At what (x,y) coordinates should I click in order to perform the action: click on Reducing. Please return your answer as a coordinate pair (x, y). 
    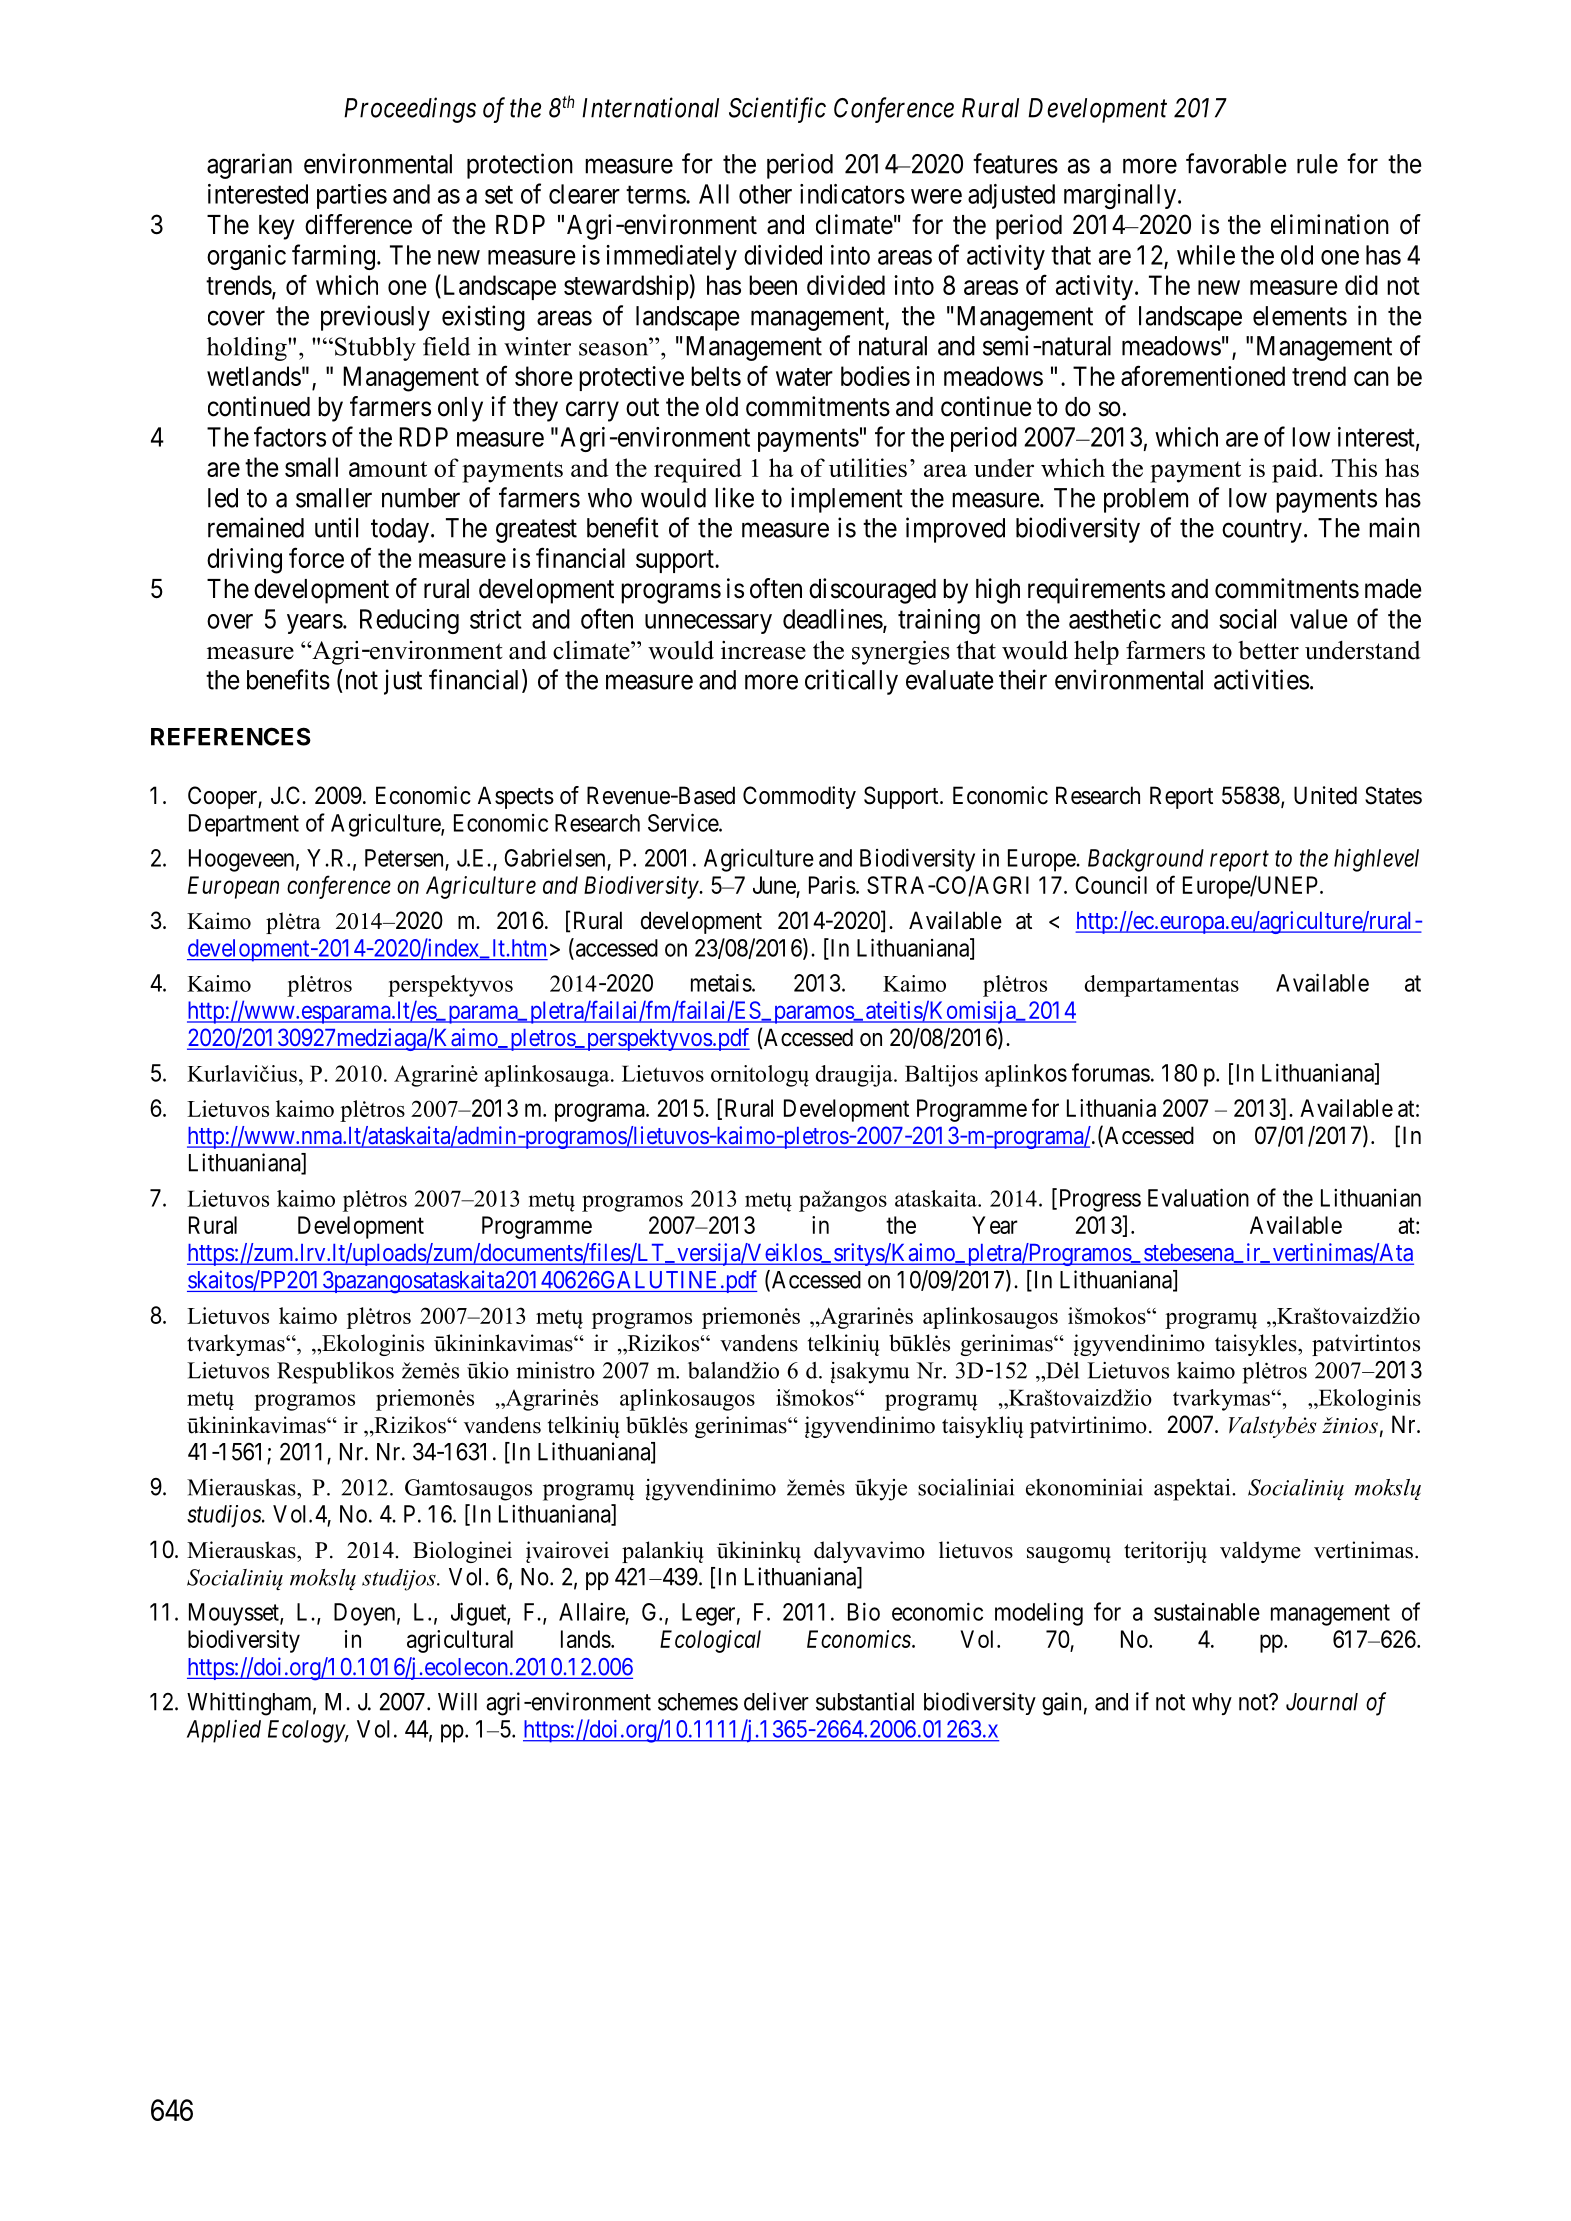
    Looking at the image, I should click on (409, 621).
